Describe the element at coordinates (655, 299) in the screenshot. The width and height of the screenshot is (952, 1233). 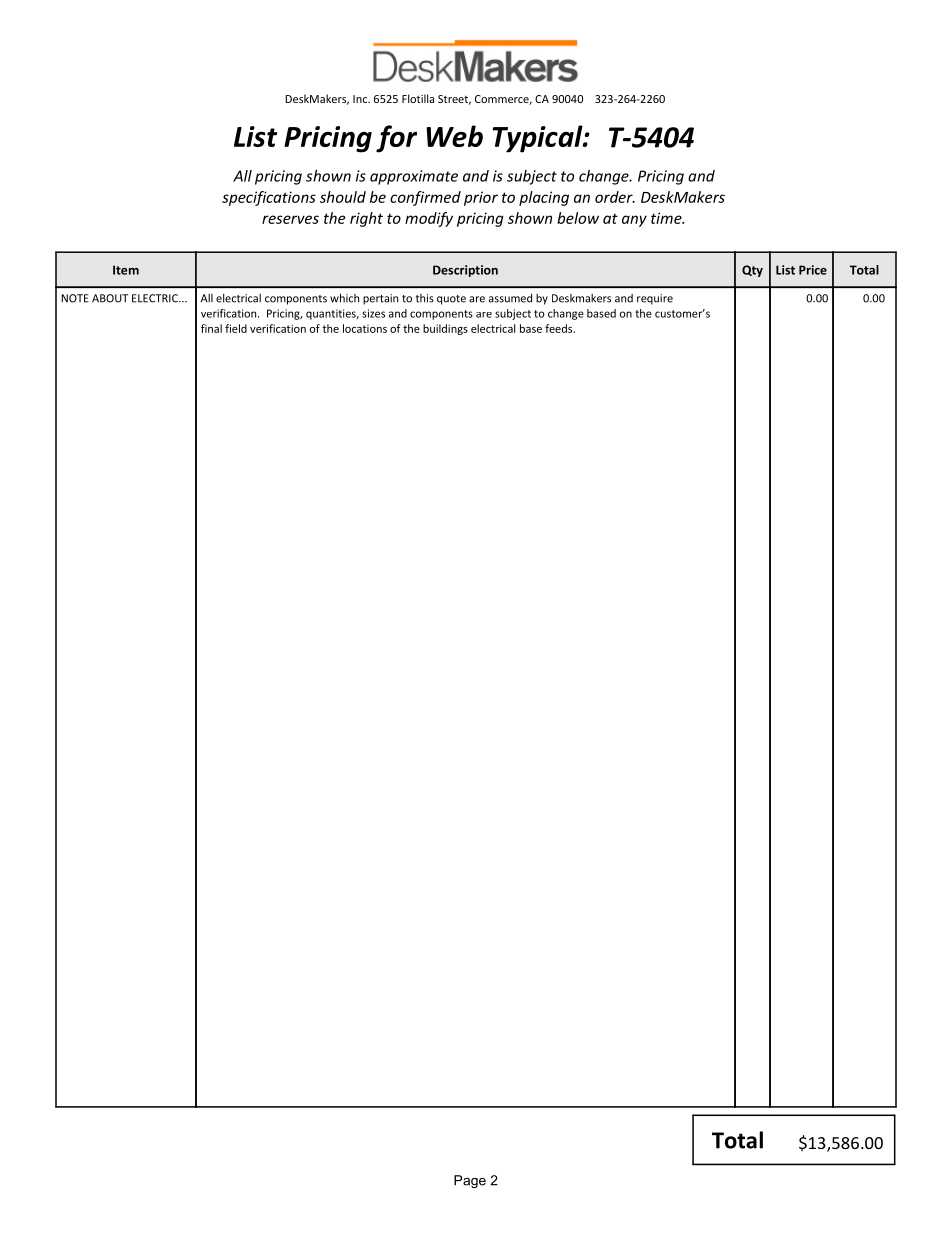
I see `require` at that location.
